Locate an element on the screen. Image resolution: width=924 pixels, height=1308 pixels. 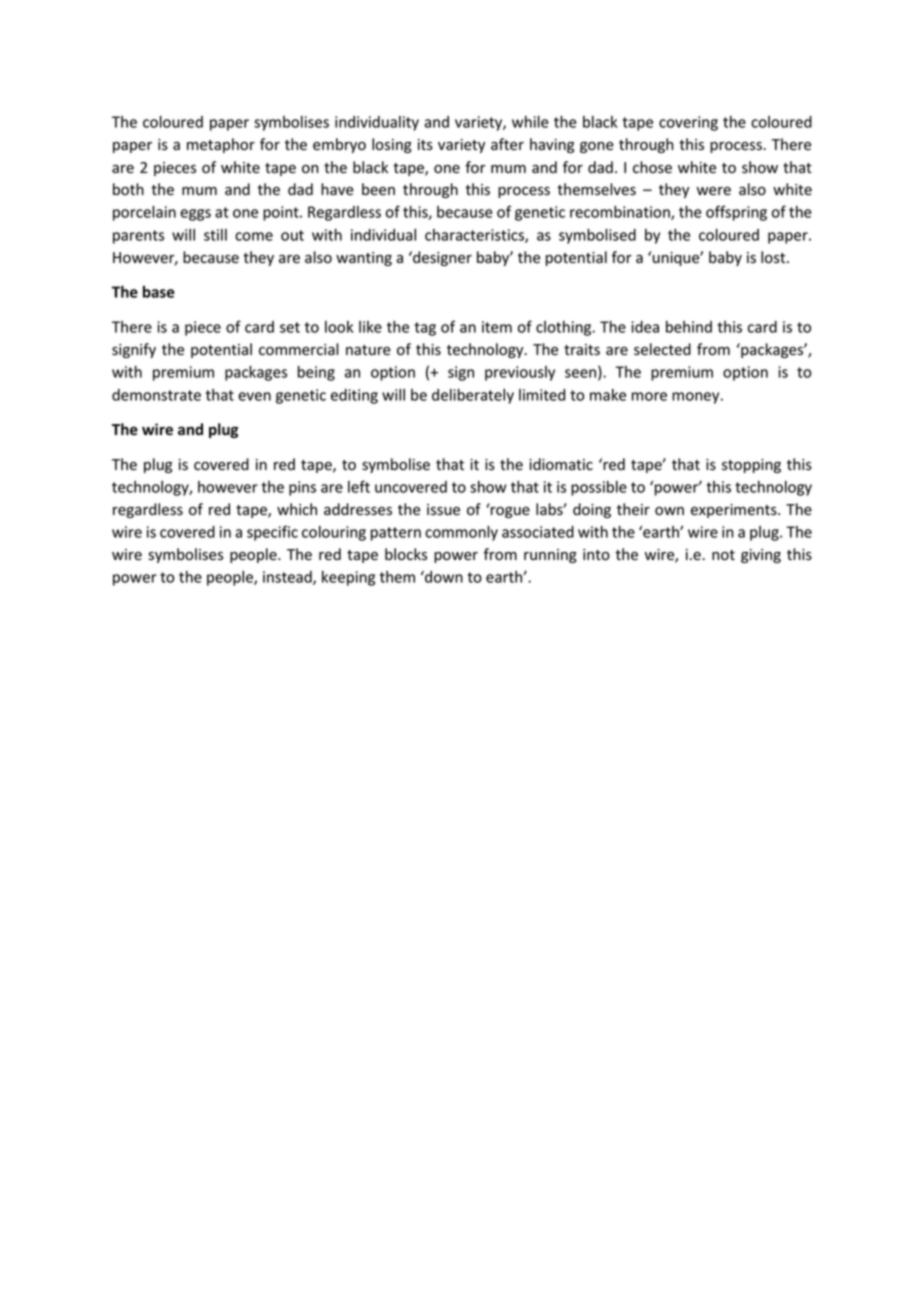
metaphor is located at coordinates (221, 145).
